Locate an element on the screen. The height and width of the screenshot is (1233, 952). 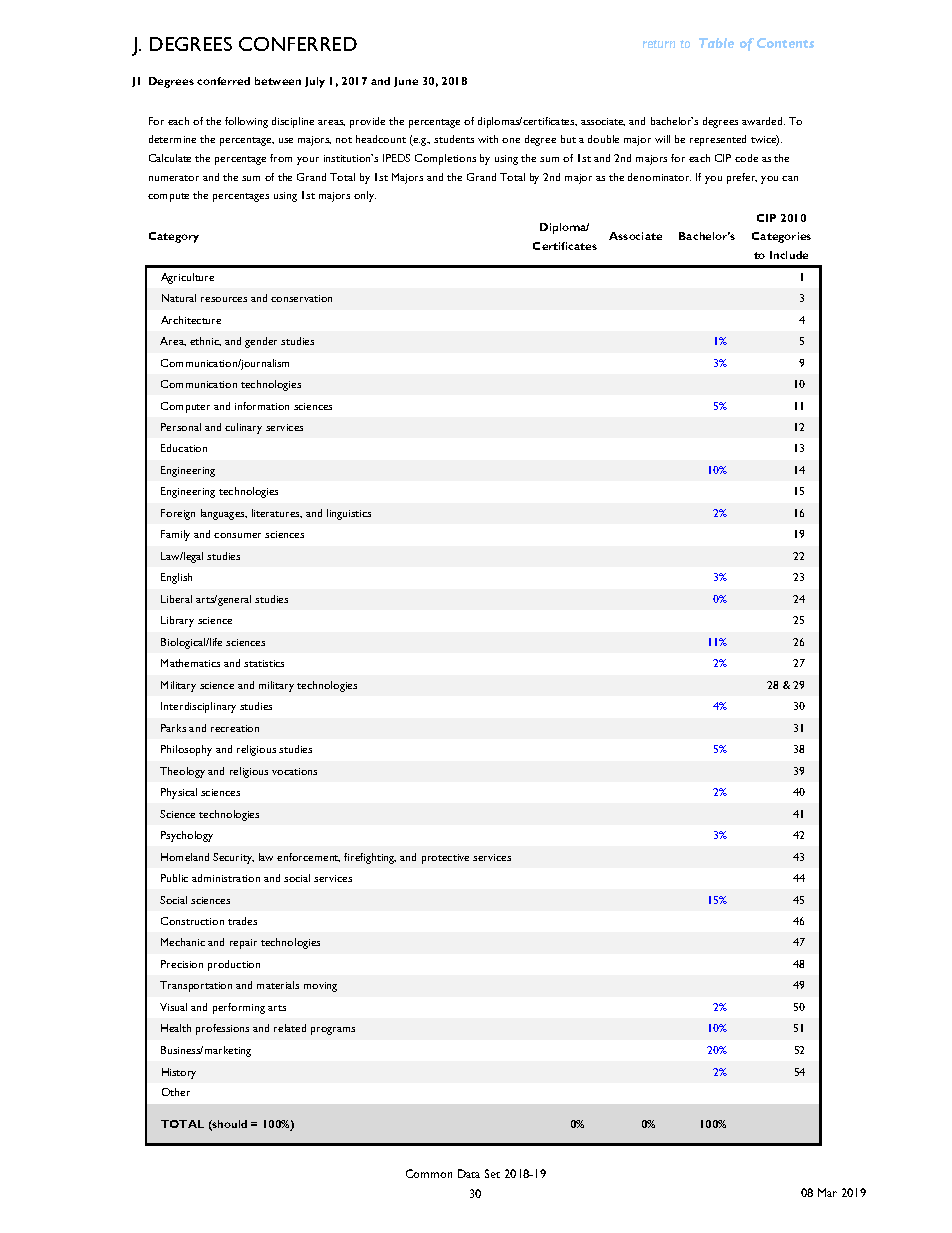
Data is located at coordinates (469, 1173).
